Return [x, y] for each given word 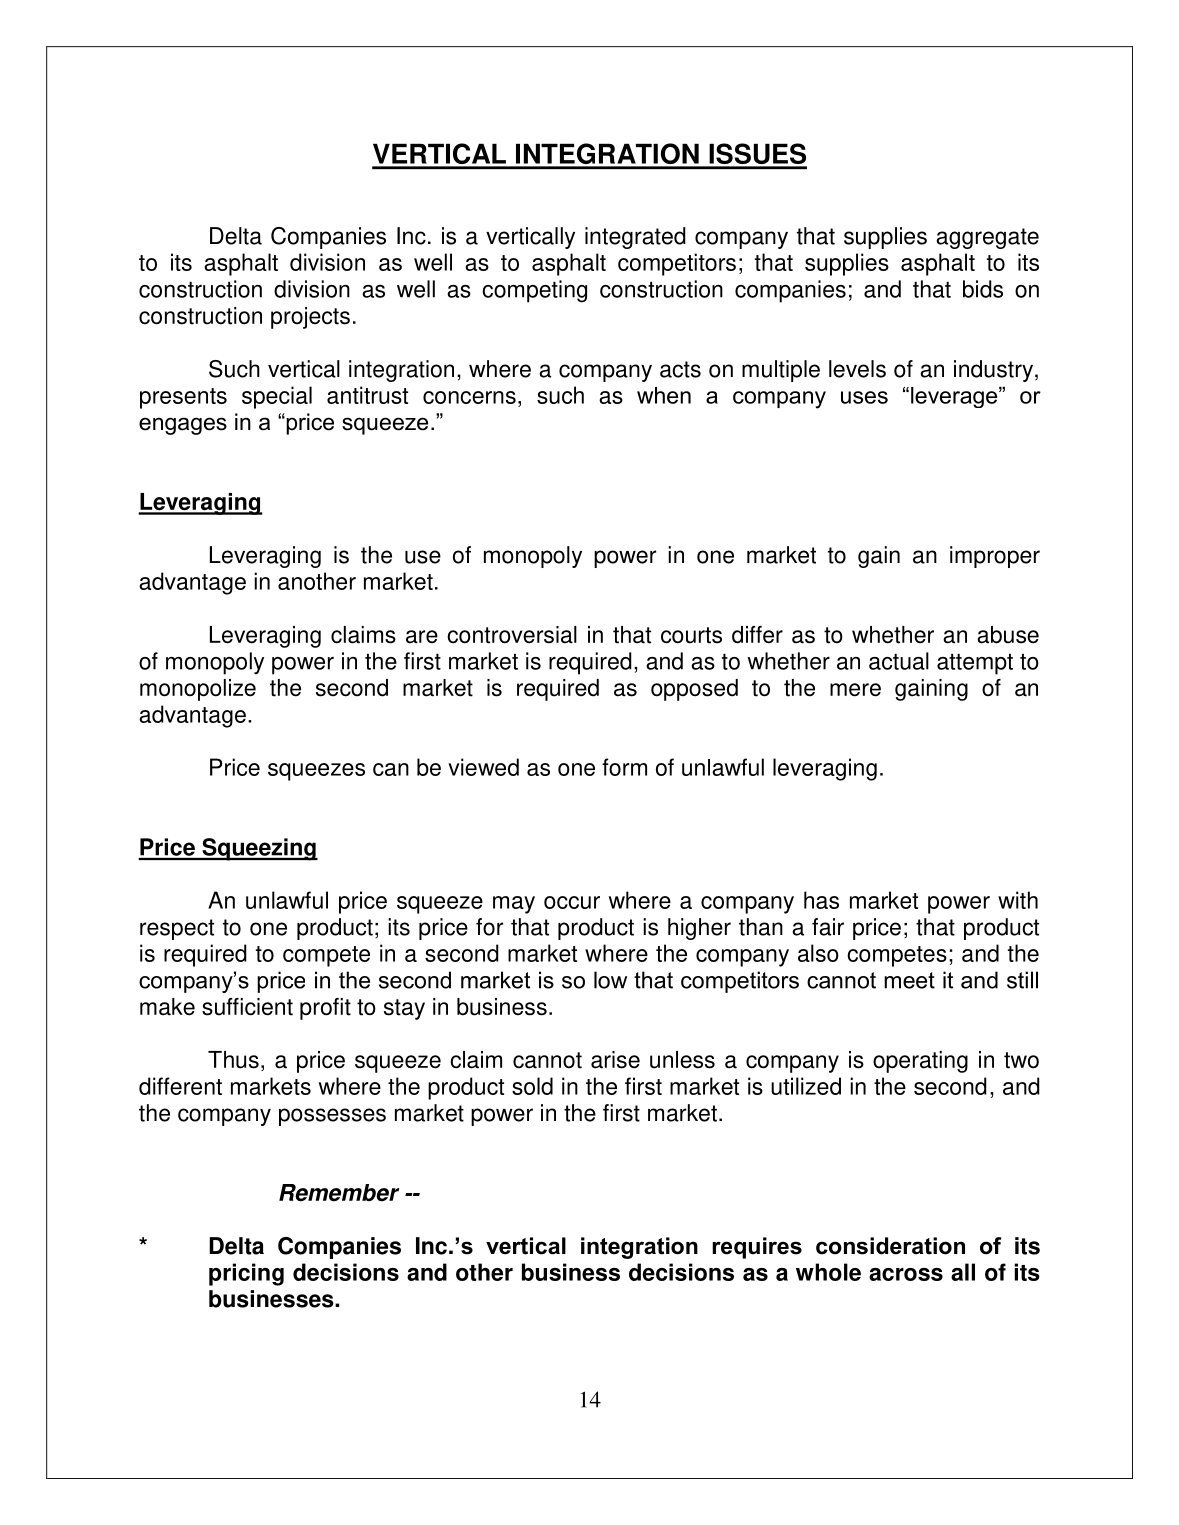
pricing [246, 1274]
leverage [955, 397]
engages [183, 426]
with [1018, 900]
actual [899, 661]
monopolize [198, 690]
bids [983, 289]
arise [615, 1060]
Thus [233, 1060]
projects [310, 318]
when [664, 395]
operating [920, 1062]
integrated [635, 238]
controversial [512, 635]
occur [572, 902]
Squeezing [259, 849]
